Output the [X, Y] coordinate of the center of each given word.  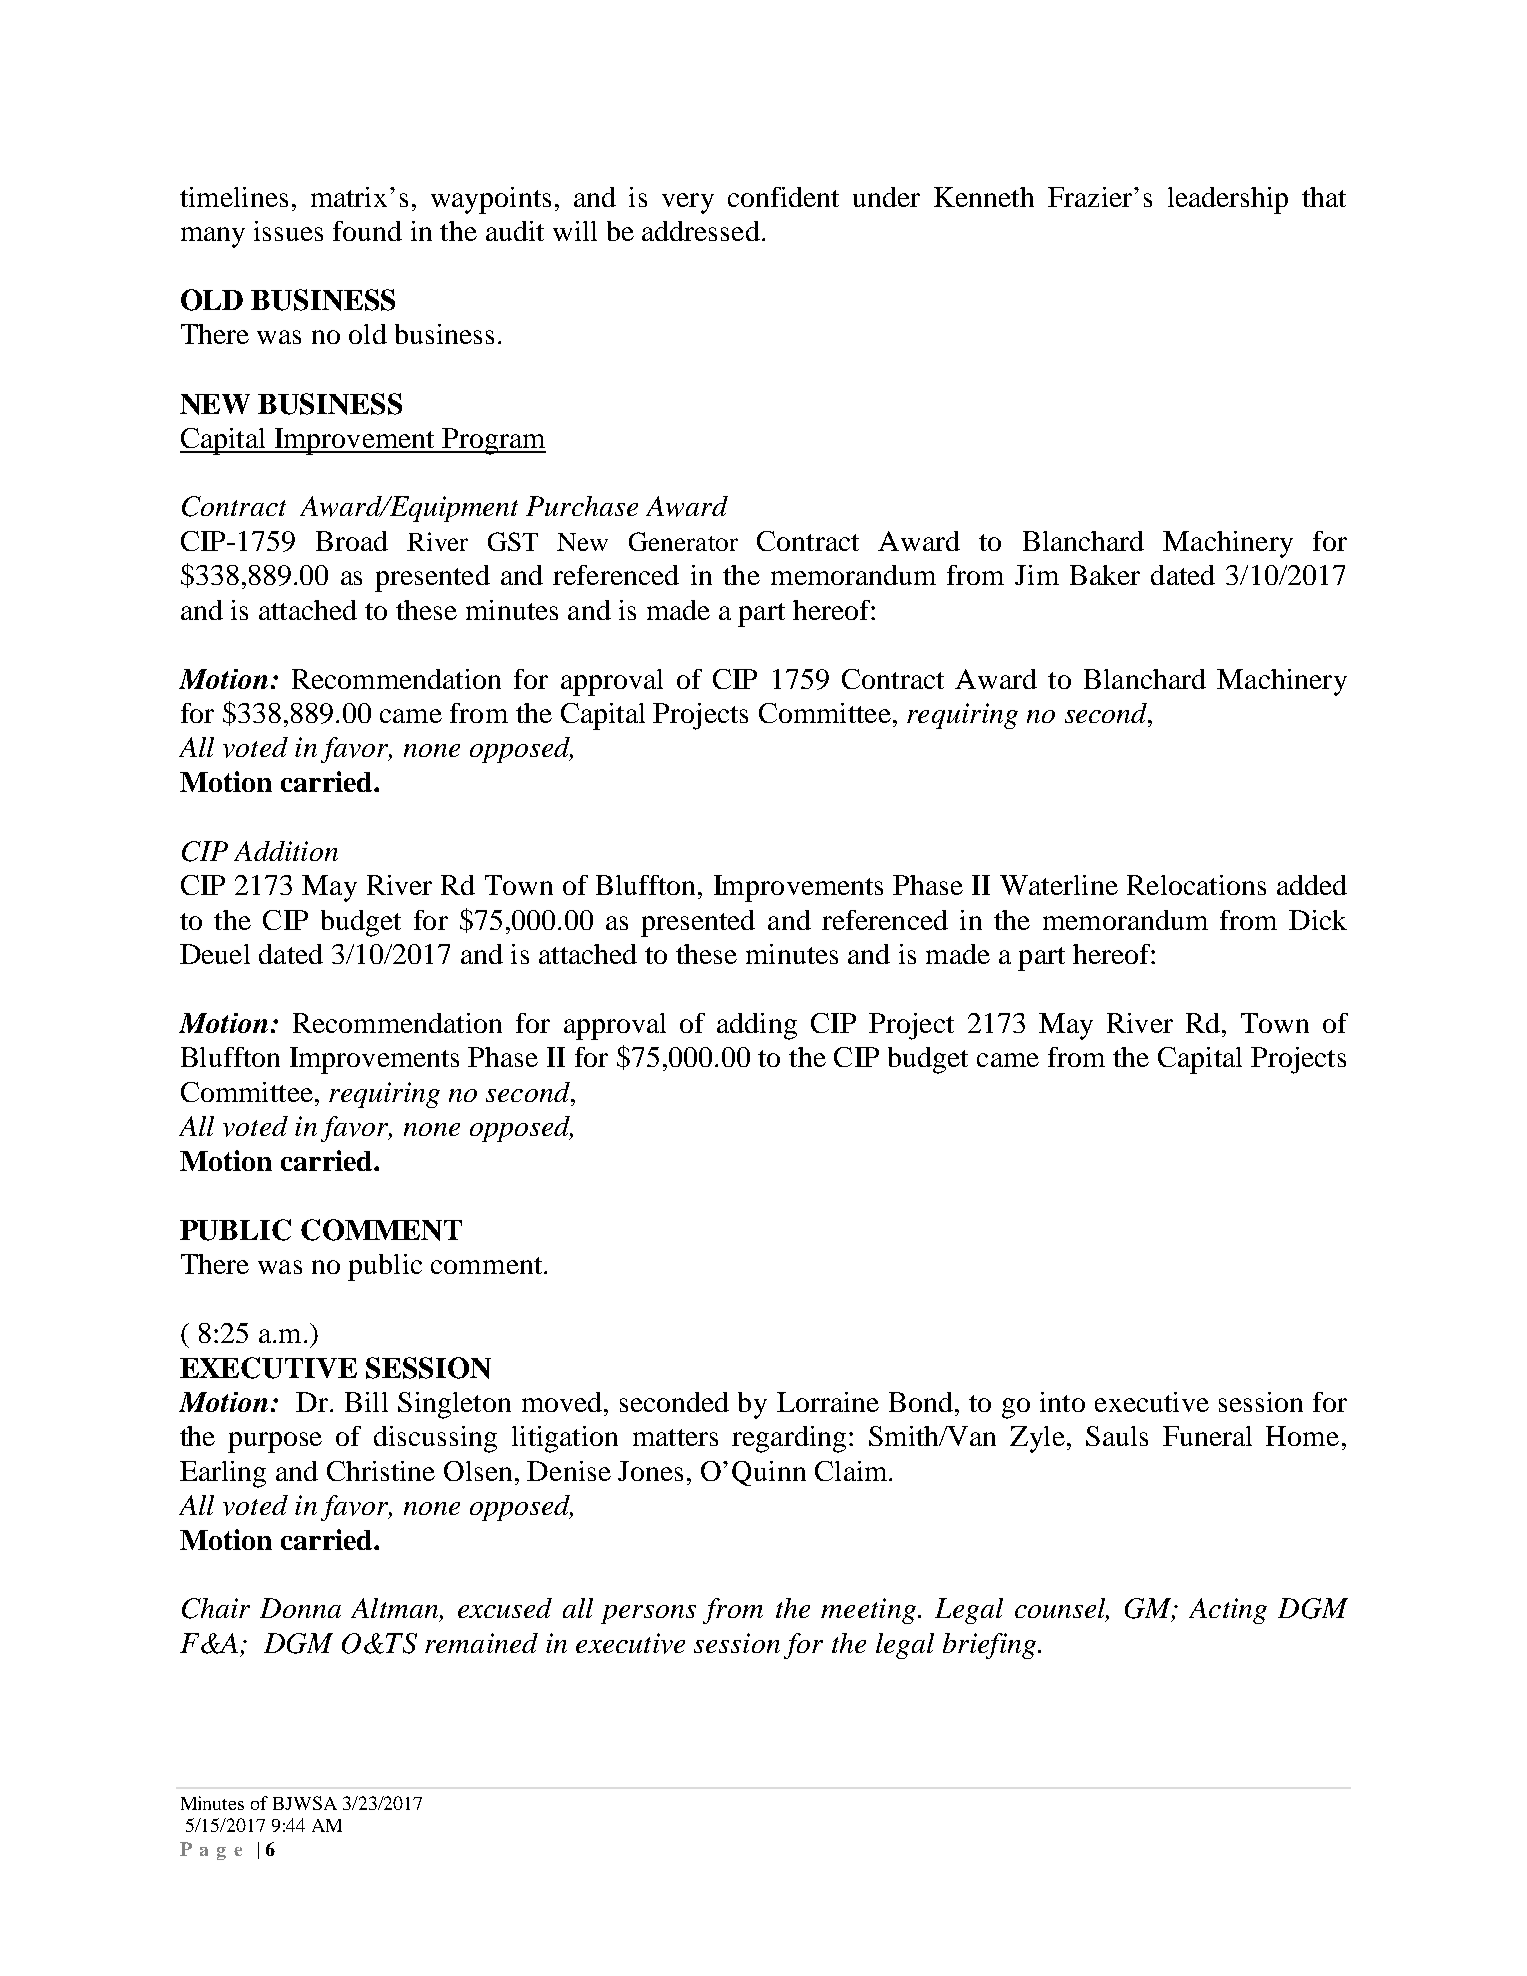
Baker [1105, 575]
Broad [352, 541]
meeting [868, 1611]
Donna [300, 1608]
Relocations [1196, 885]
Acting [1228, 1611]
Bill [366, 1402]
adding [757, 1026]
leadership [1228, 200]
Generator [683, 541]
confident [783, 197]
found [367, 231]
